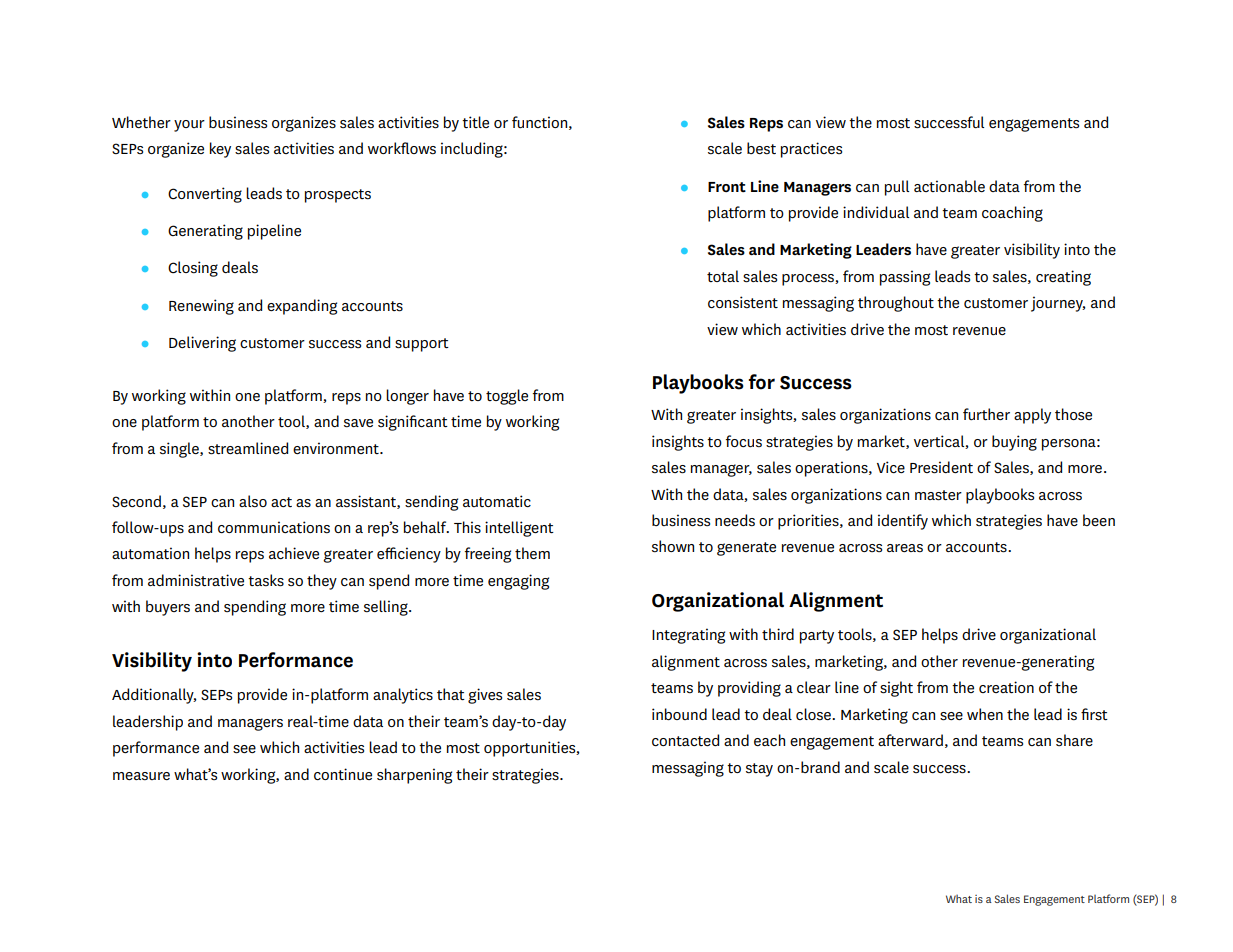 This document has width=1233, height=952. Describe the element at coordinates (202, 344) in the document. I see `Delivering` at that location.
